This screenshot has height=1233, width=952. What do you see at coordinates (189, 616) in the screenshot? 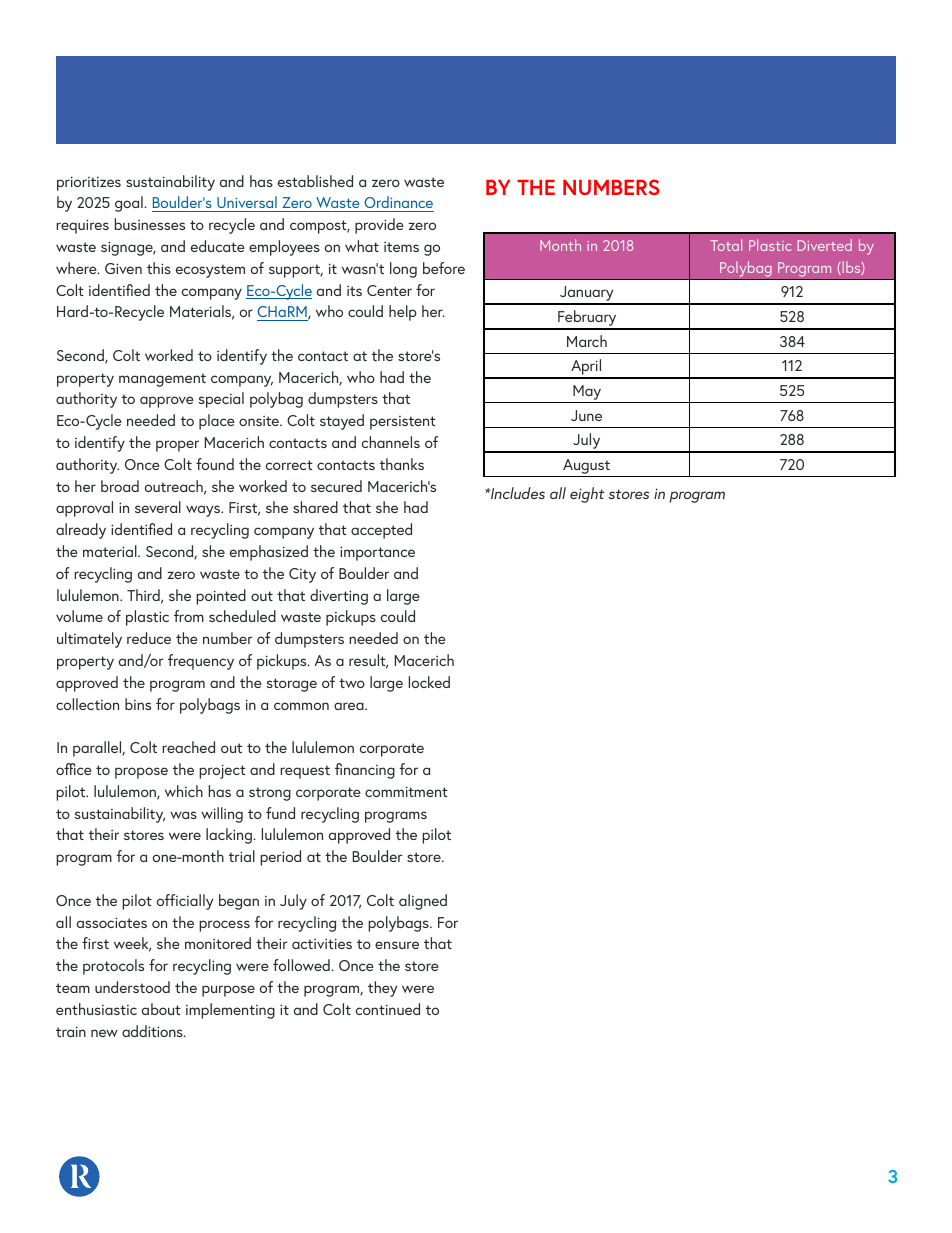
I see `from` at bounding box center [189, 616].
